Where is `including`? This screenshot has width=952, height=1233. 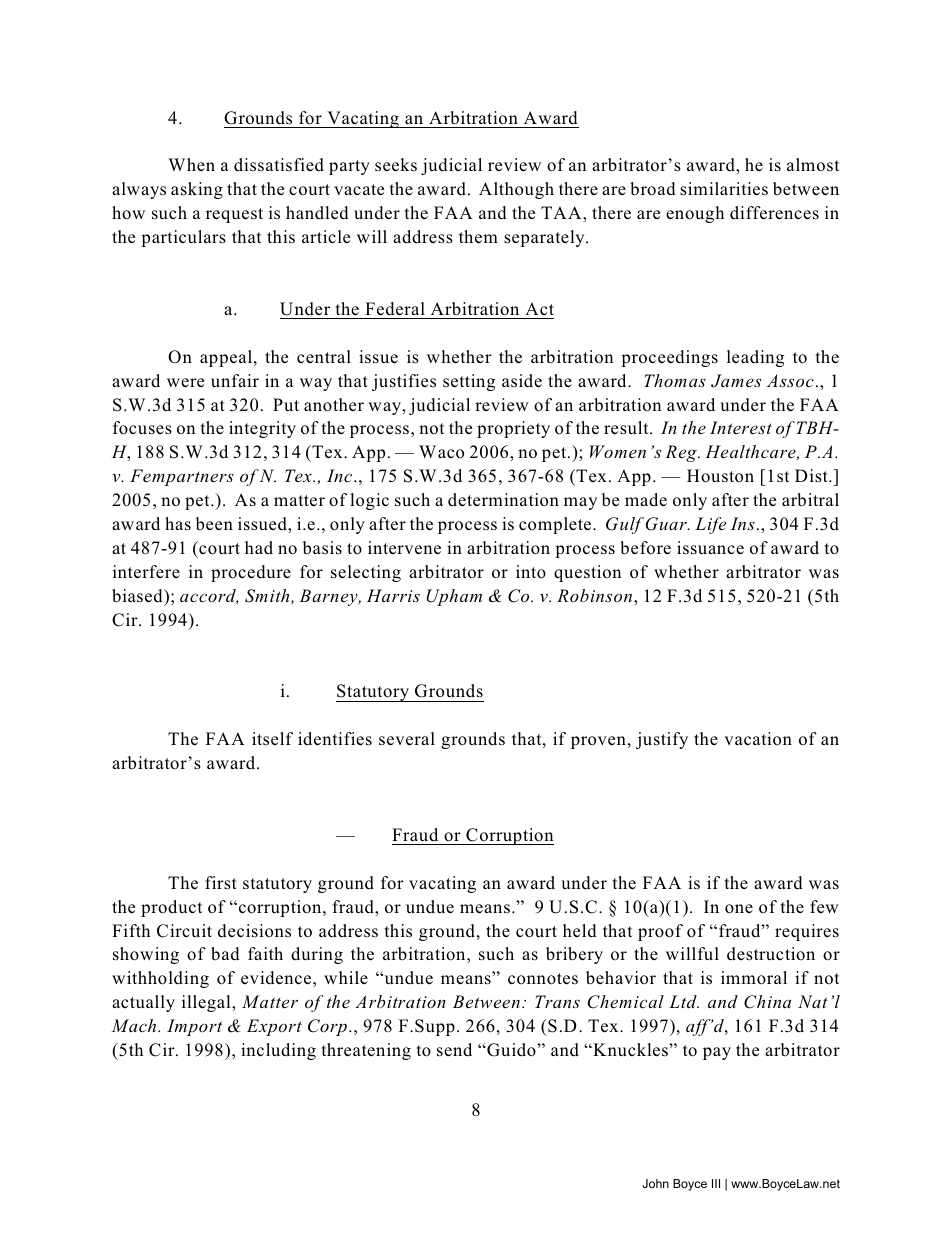
including is located at coordinates (278, 1051).
